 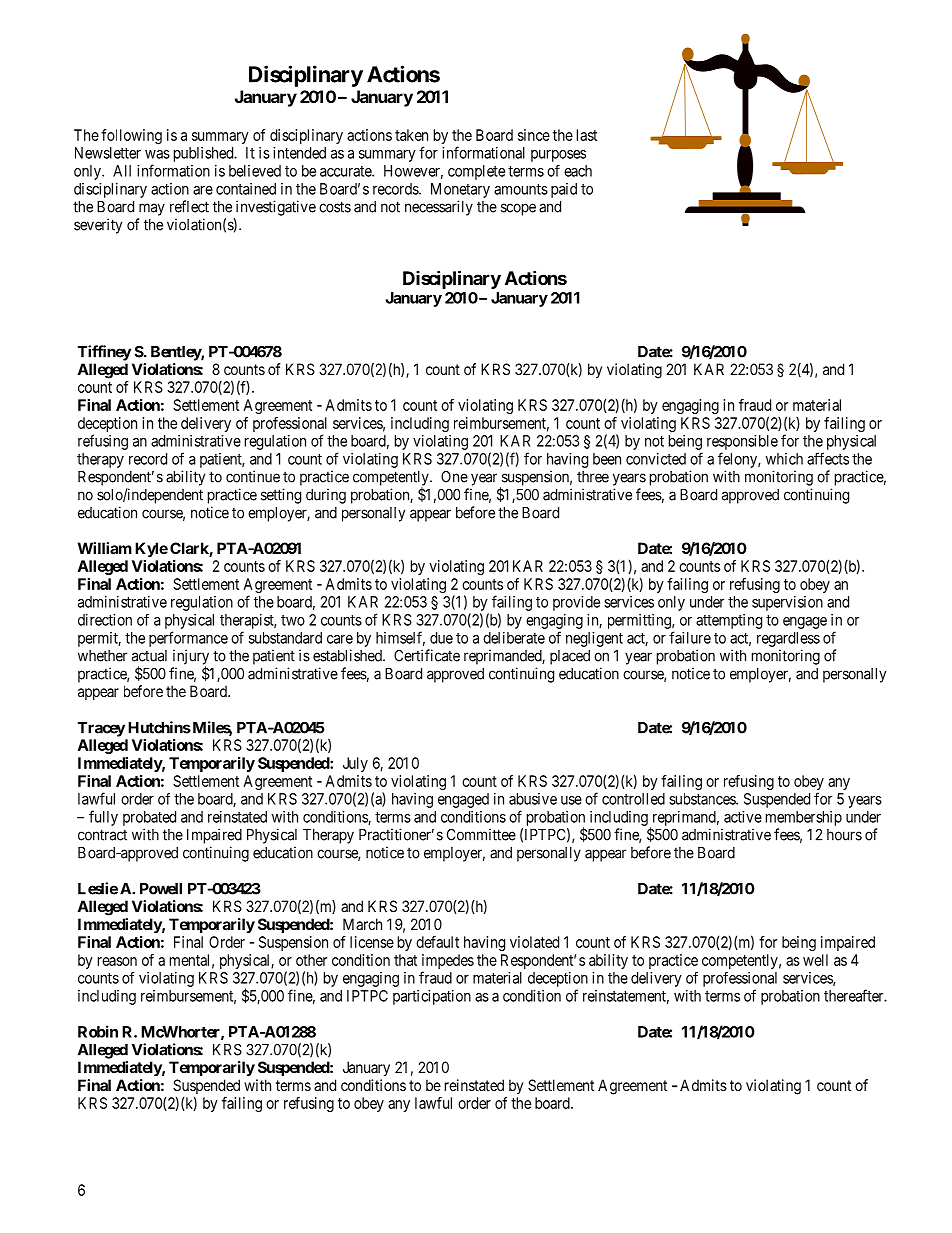 I want to click on Robin, so click(x=98, y=1031).
